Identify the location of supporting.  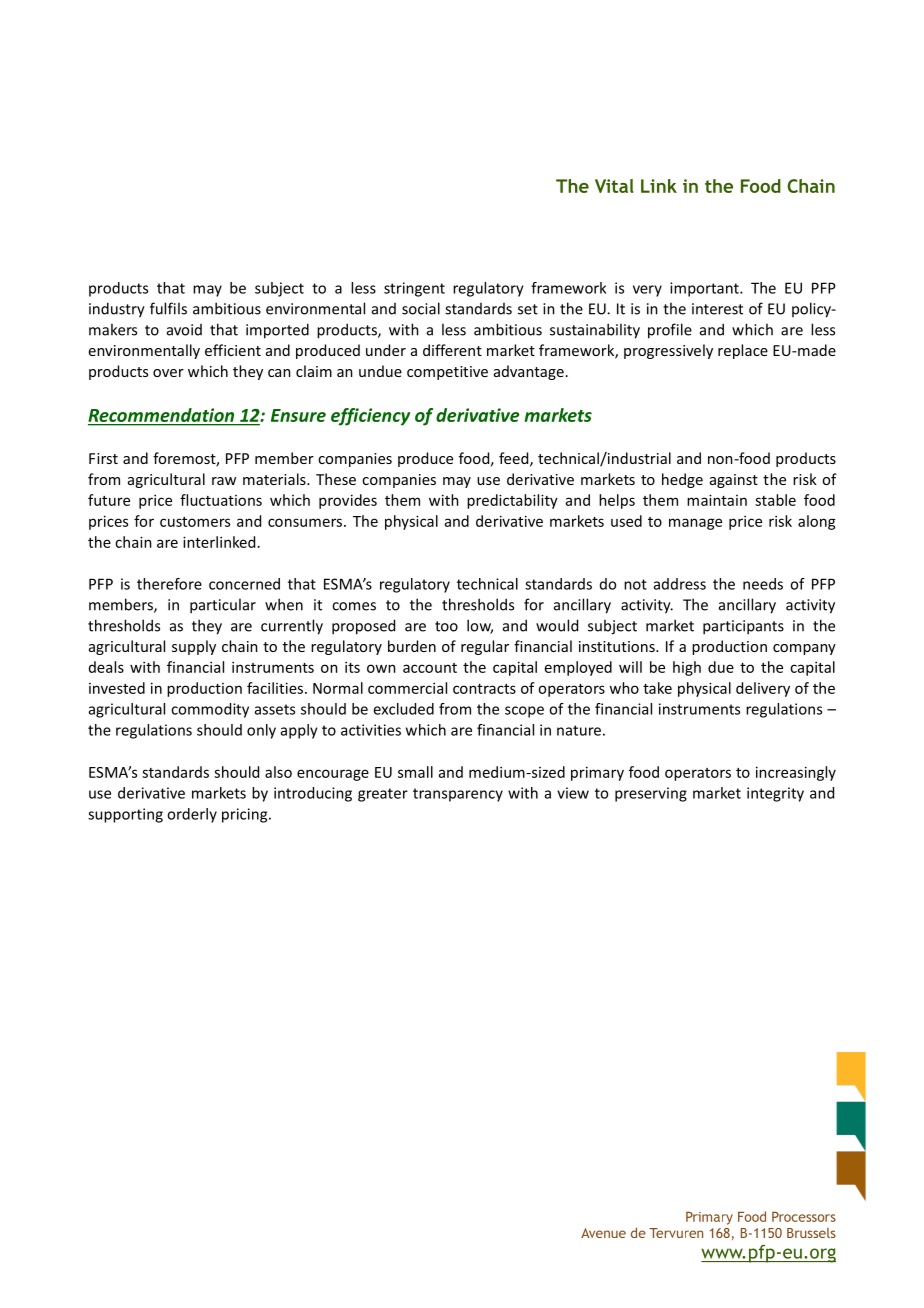
(125, 815).
